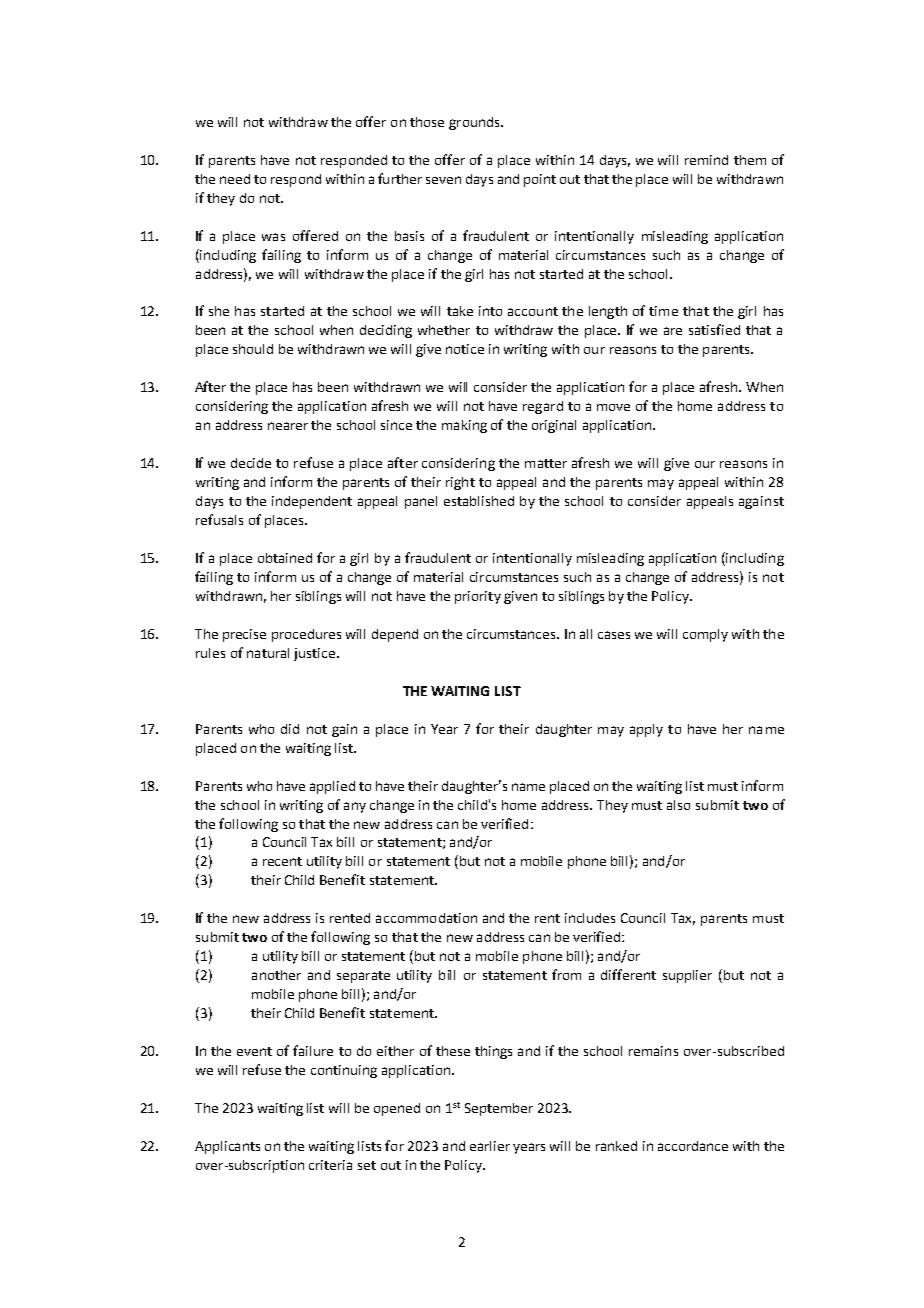  What do you see at coordinates (235, 179) in the page?
I see `need` at bounding box center [235, 179].
